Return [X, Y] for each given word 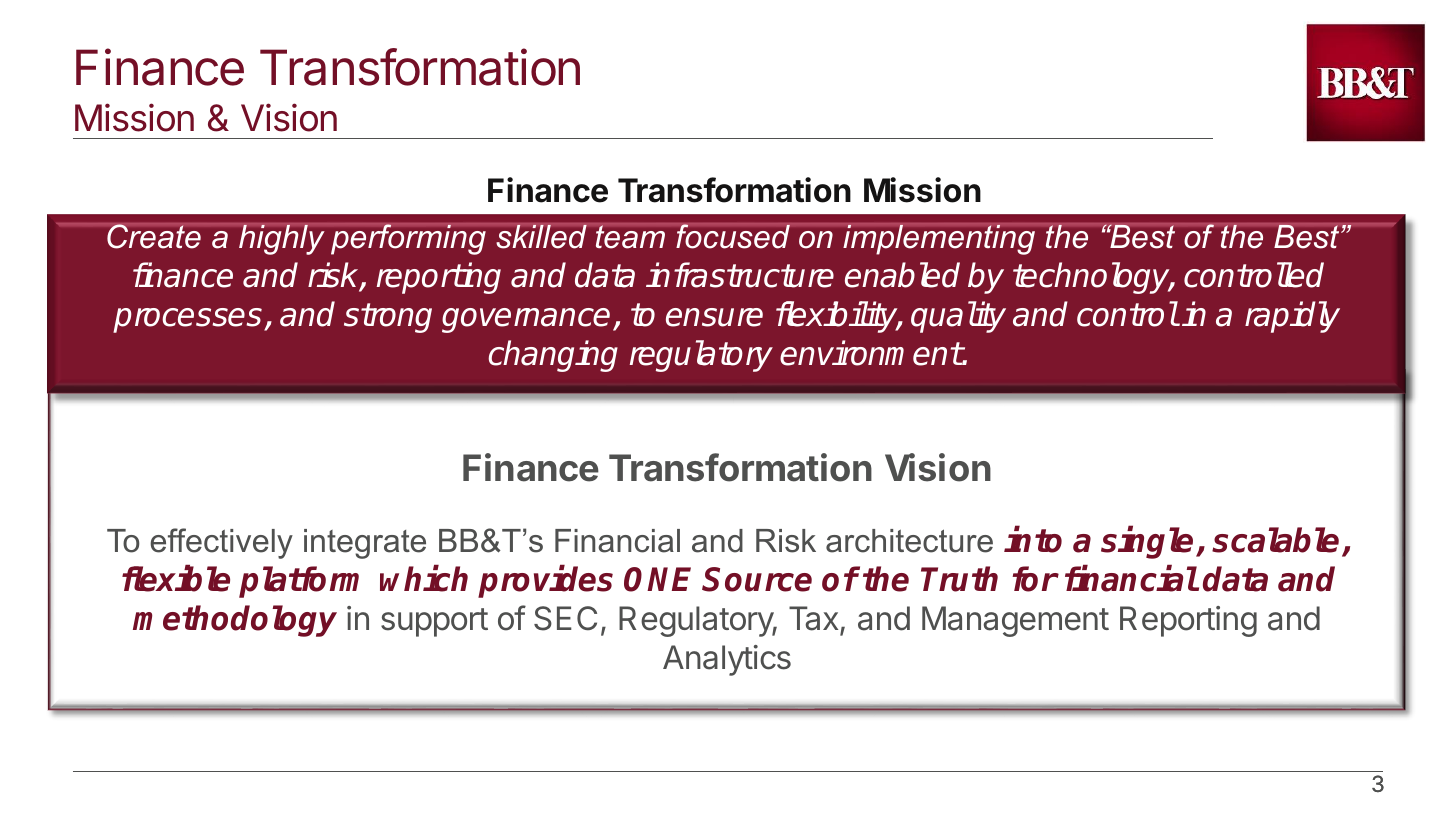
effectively [221, 543]
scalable [1275, 540]
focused [733, 236]
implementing [939, 239]
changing [553, 356]
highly [282, 239]
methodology [235, 621]
